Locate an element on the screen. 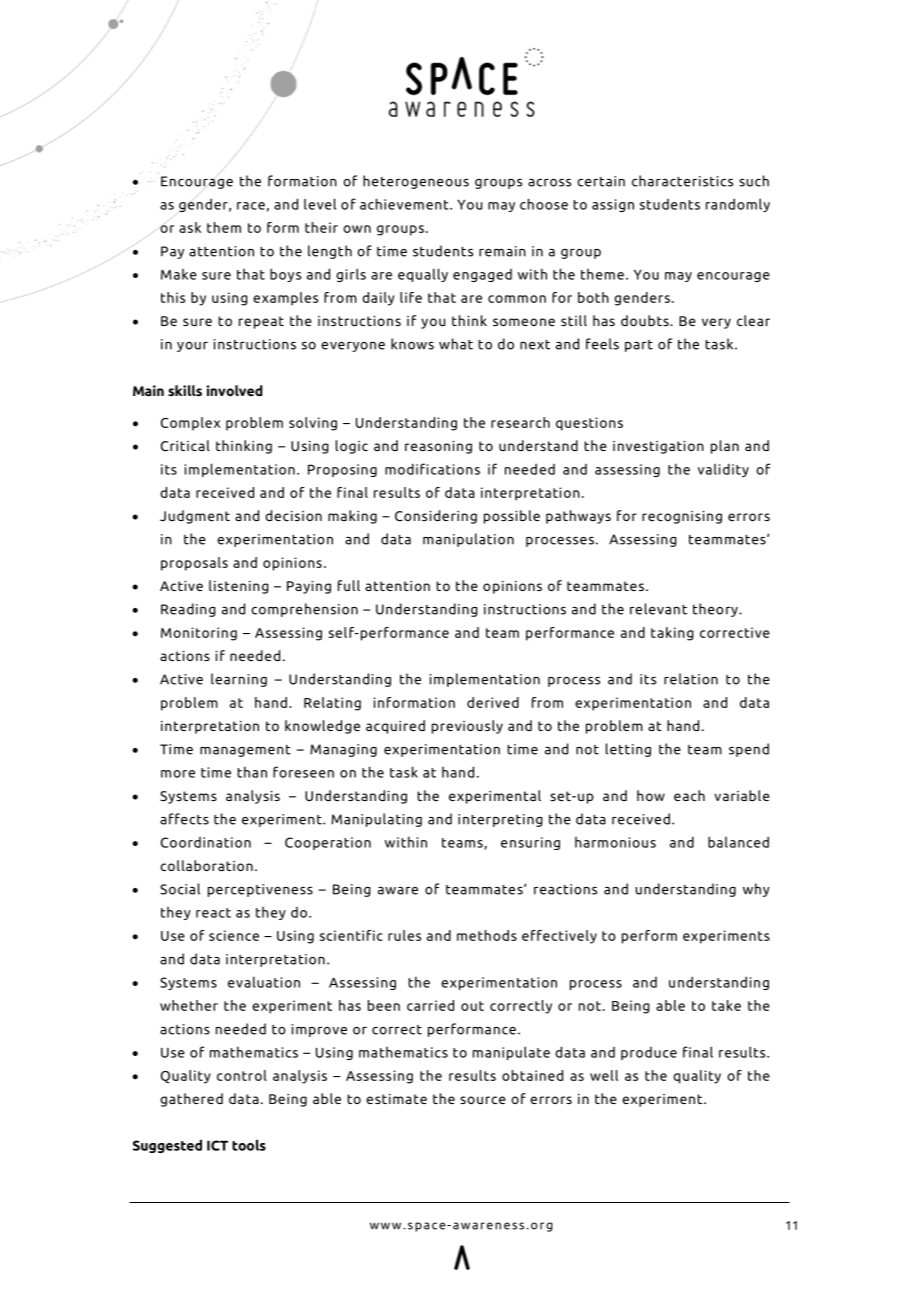 The image size is (924, 1309). race is located at coordinates (251, 206).
